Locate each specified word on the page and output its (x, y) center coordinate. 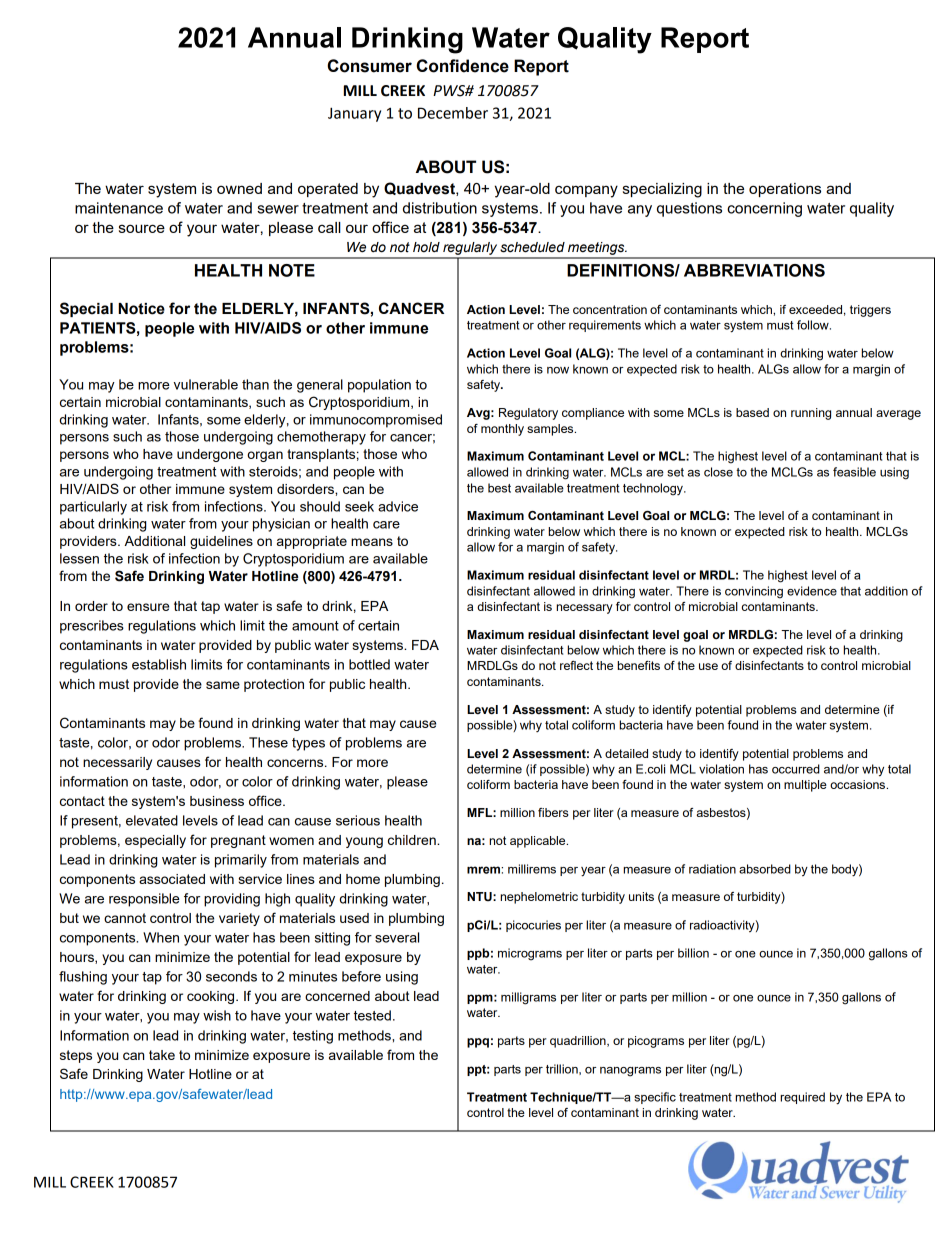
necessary (584, 609)
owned (239, 188)
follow (814, 325)
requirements (605, 326)
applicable (539, 842)
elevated (152, 820)
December (453, 113)
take (162, 1055)
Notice (141, 309)
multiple (805, 786)
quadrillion (579, 1042)
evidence (812, 591)
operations (785, 190)
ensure (148, 607)
